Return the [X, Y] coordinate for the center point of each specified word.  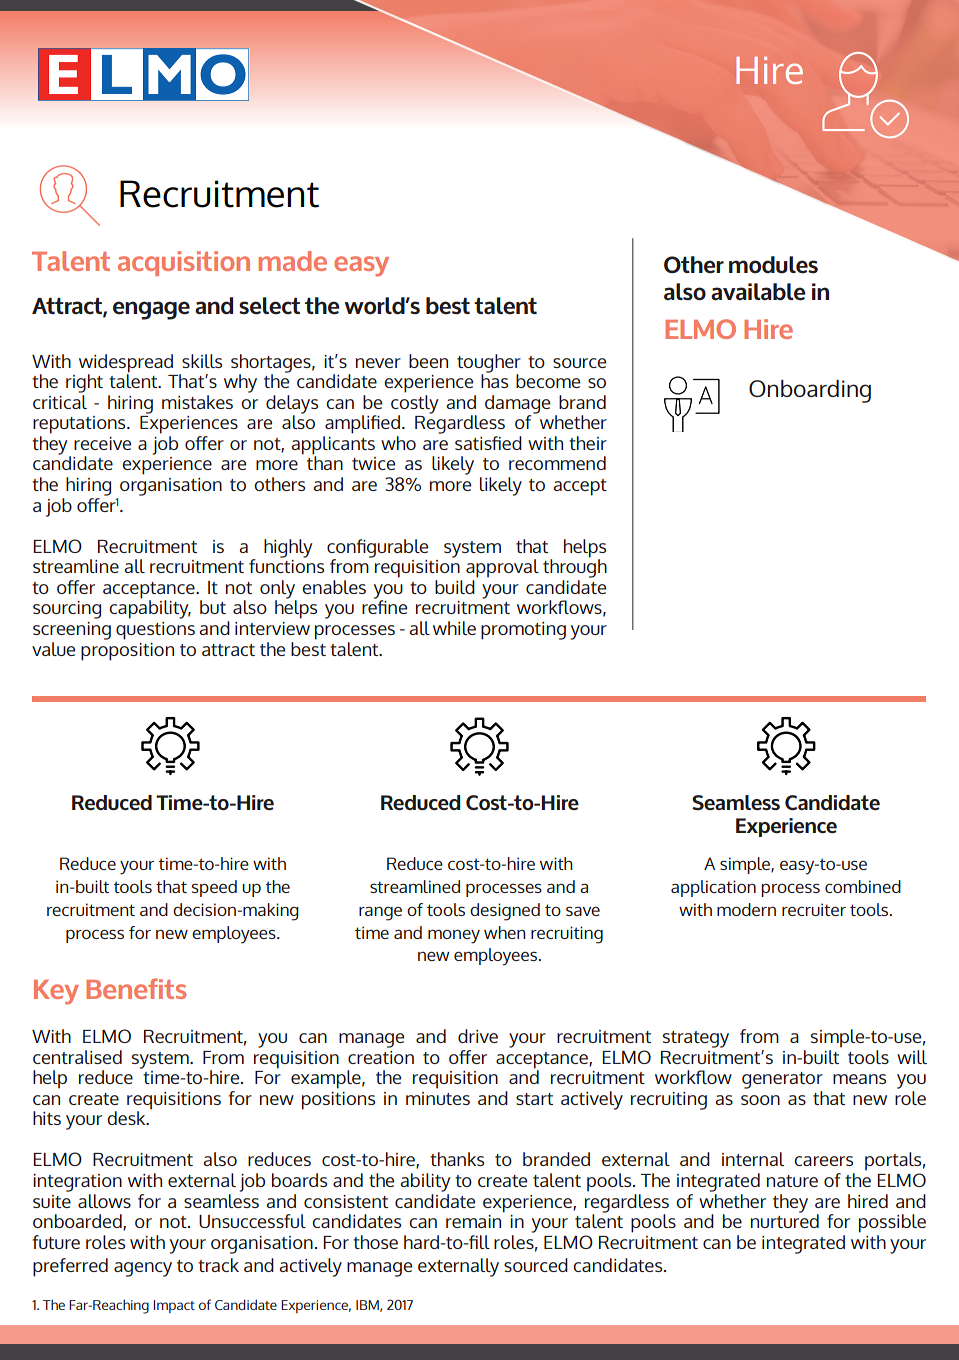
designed [505, 912]
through [575, 567]
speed [214, 888]
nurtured [785, 1220]
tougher [489, 364]
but [213, 607]
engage [151, 310]
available [758, 292]
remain [475, 1220]
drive [478, 1036]
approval [502, 568]
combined [863, 886]
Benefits [136, 988]
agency [143, 1269]
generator [782, 1080]
